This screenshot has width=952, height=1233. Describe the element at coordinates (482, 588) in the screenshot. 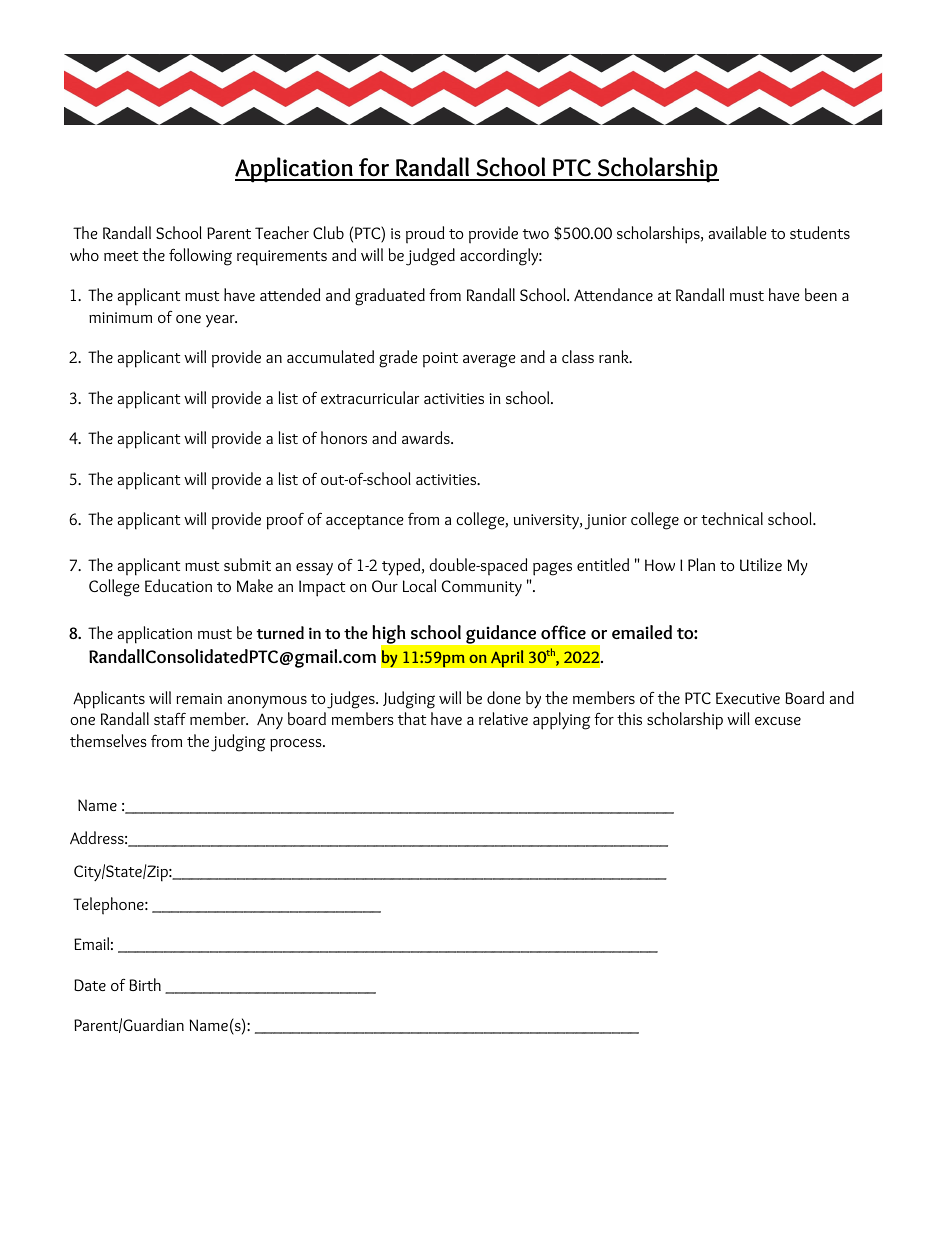

I see `Community` at that location.
